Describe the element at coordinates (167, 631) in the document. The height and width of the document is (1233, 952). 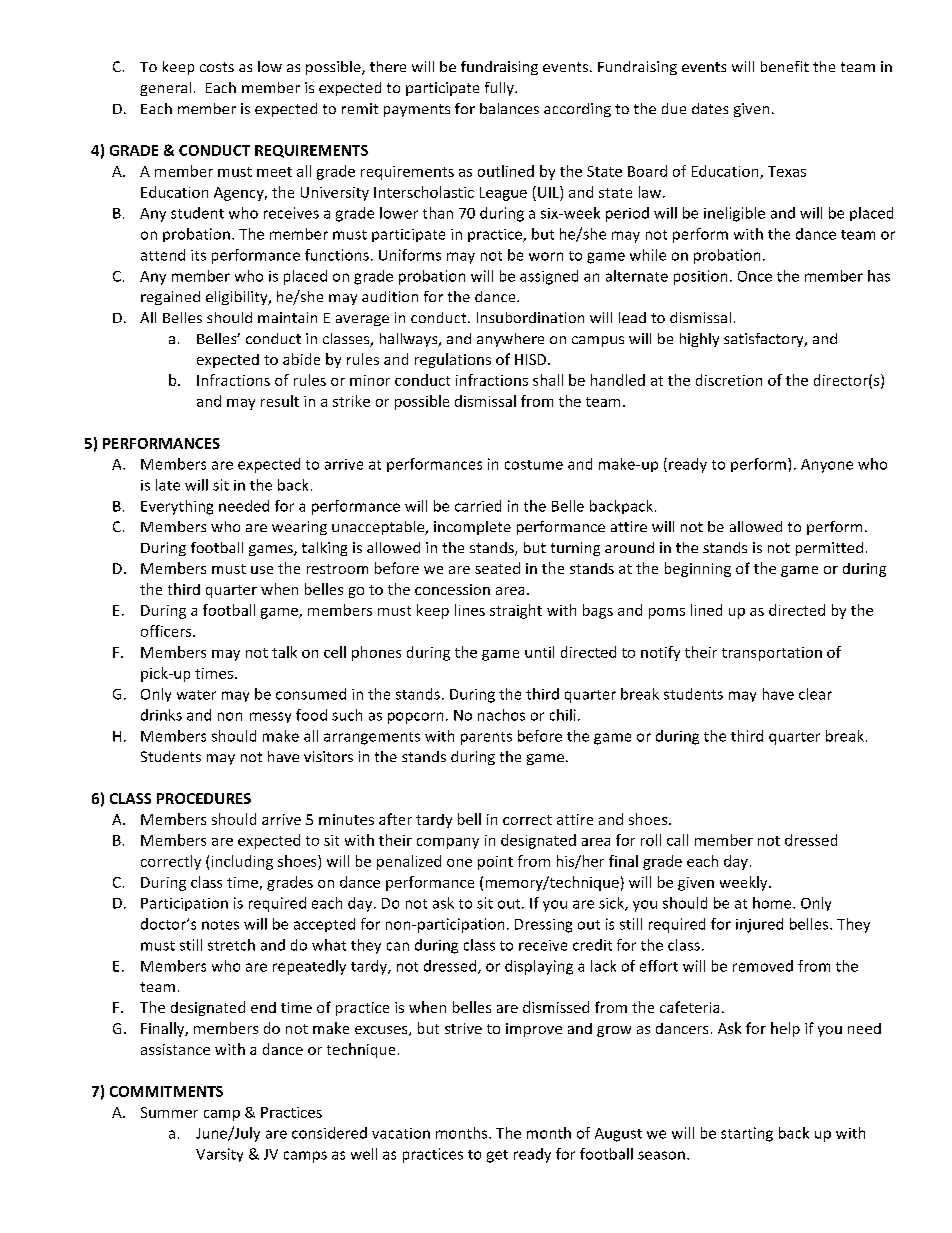
I see `officers` at that location.
